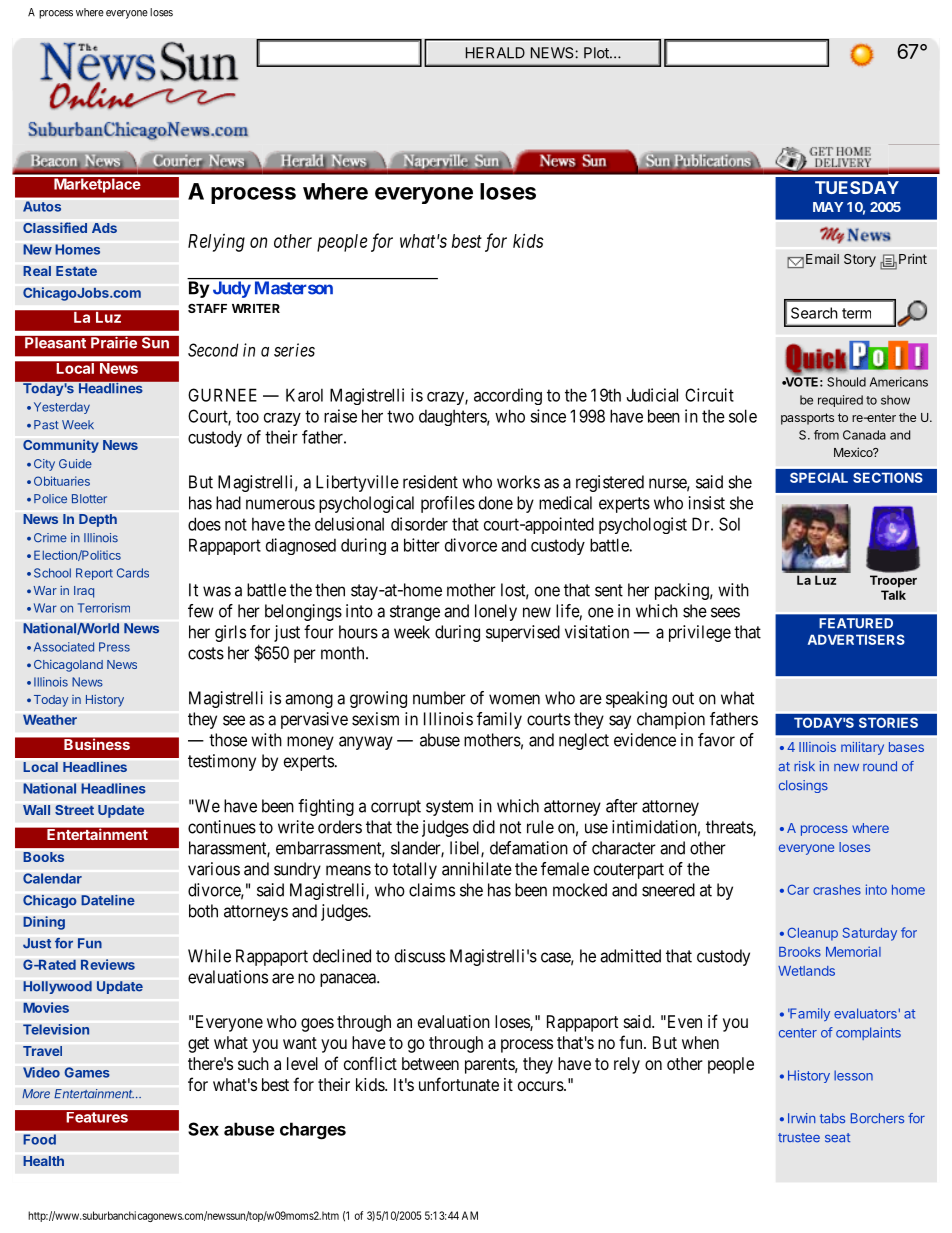  I want to click on crashes, so click(837, 890).
